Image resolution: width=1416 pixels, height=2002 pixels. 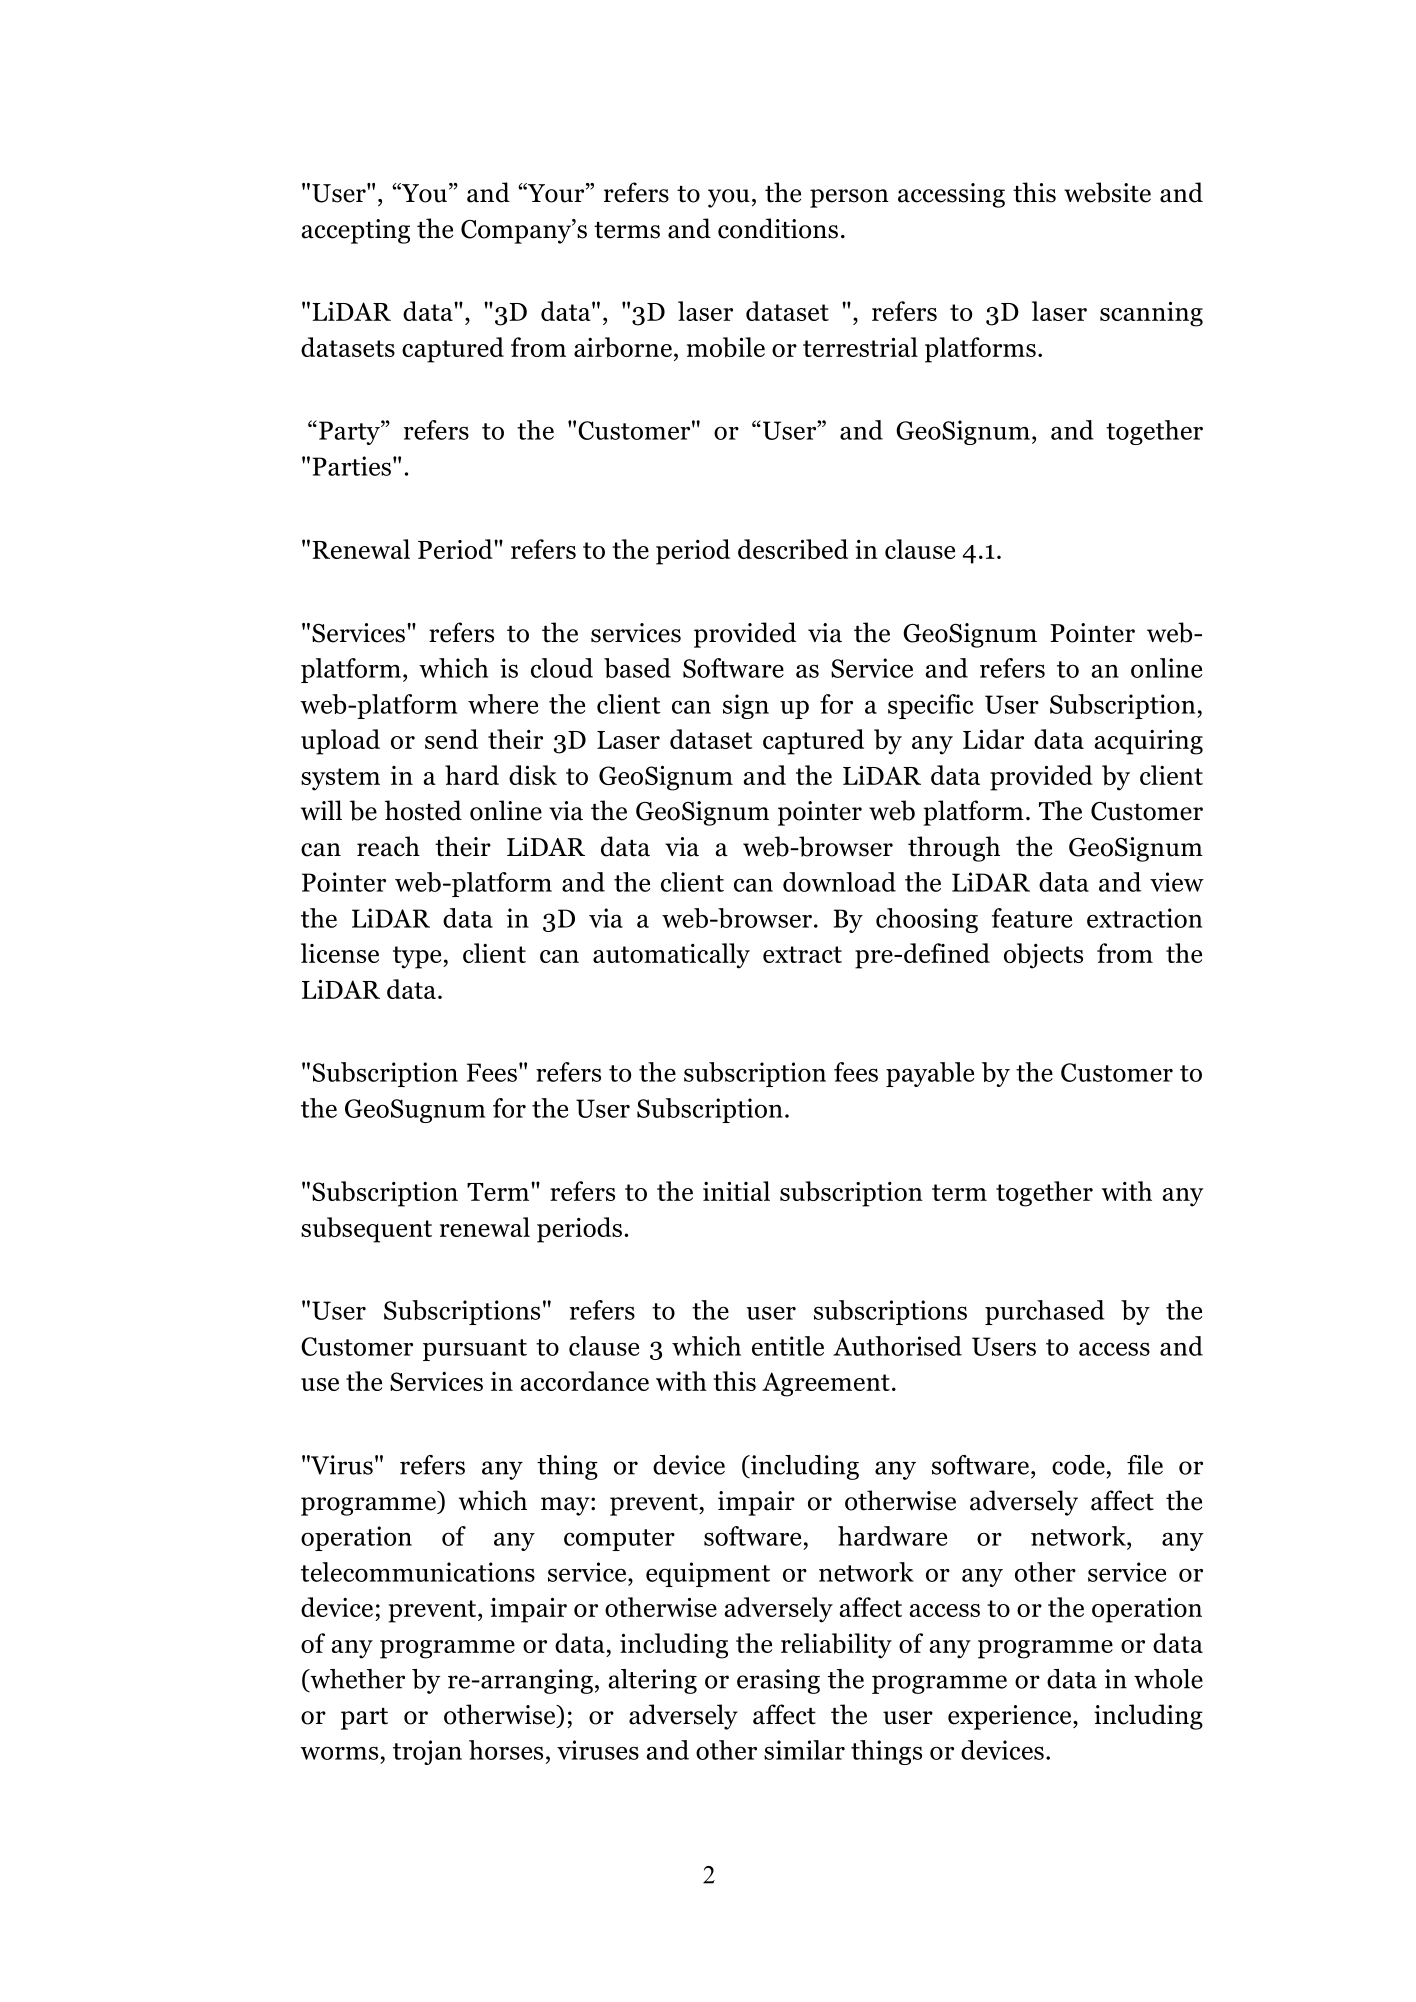 What do you see at coordinates (1043, 956) in the page?
I see `objects` at bounding box center [1043, 956].
